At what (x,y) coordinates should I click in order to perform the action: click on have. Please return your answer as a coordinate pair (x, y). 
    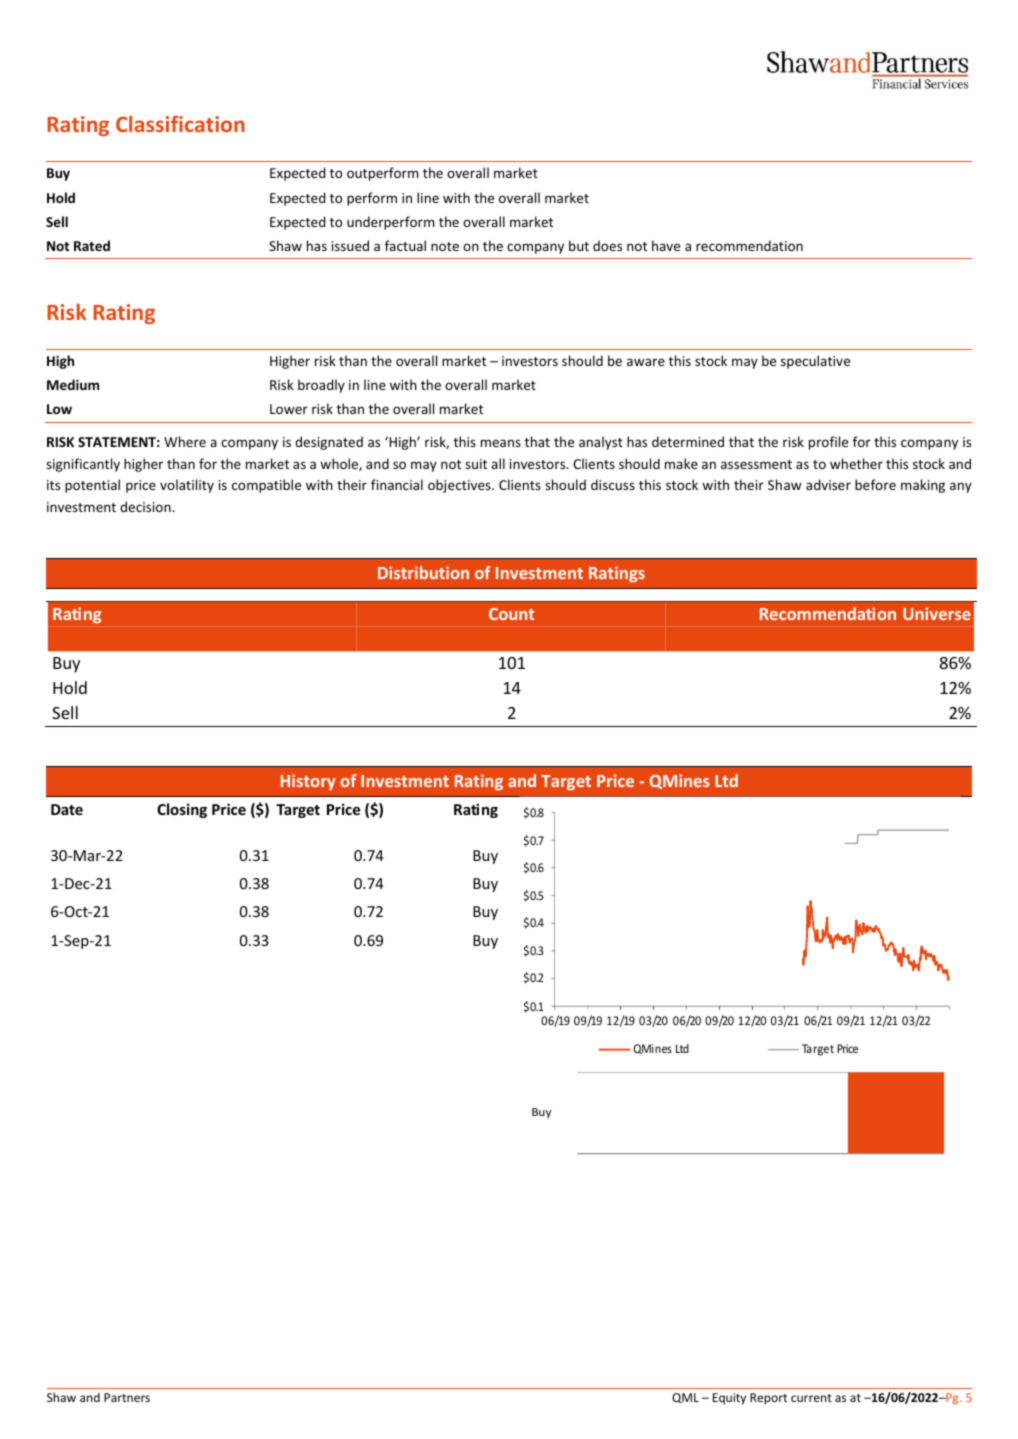
    Looking at the image, I should click on (666, 245).
